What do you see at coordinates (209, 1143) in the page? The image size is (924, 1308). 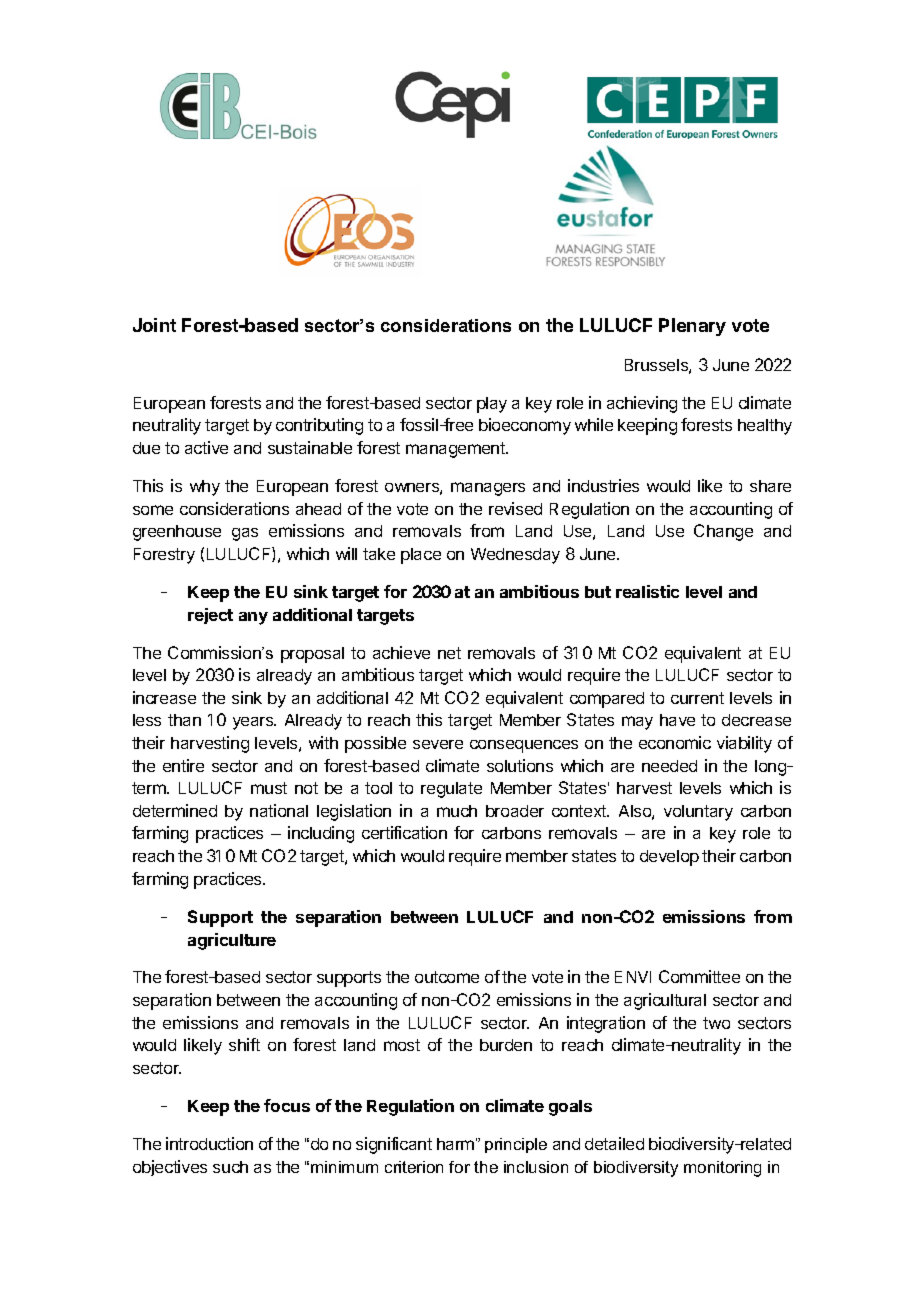 I see `introduction` at bounding box center [209, 1143].
